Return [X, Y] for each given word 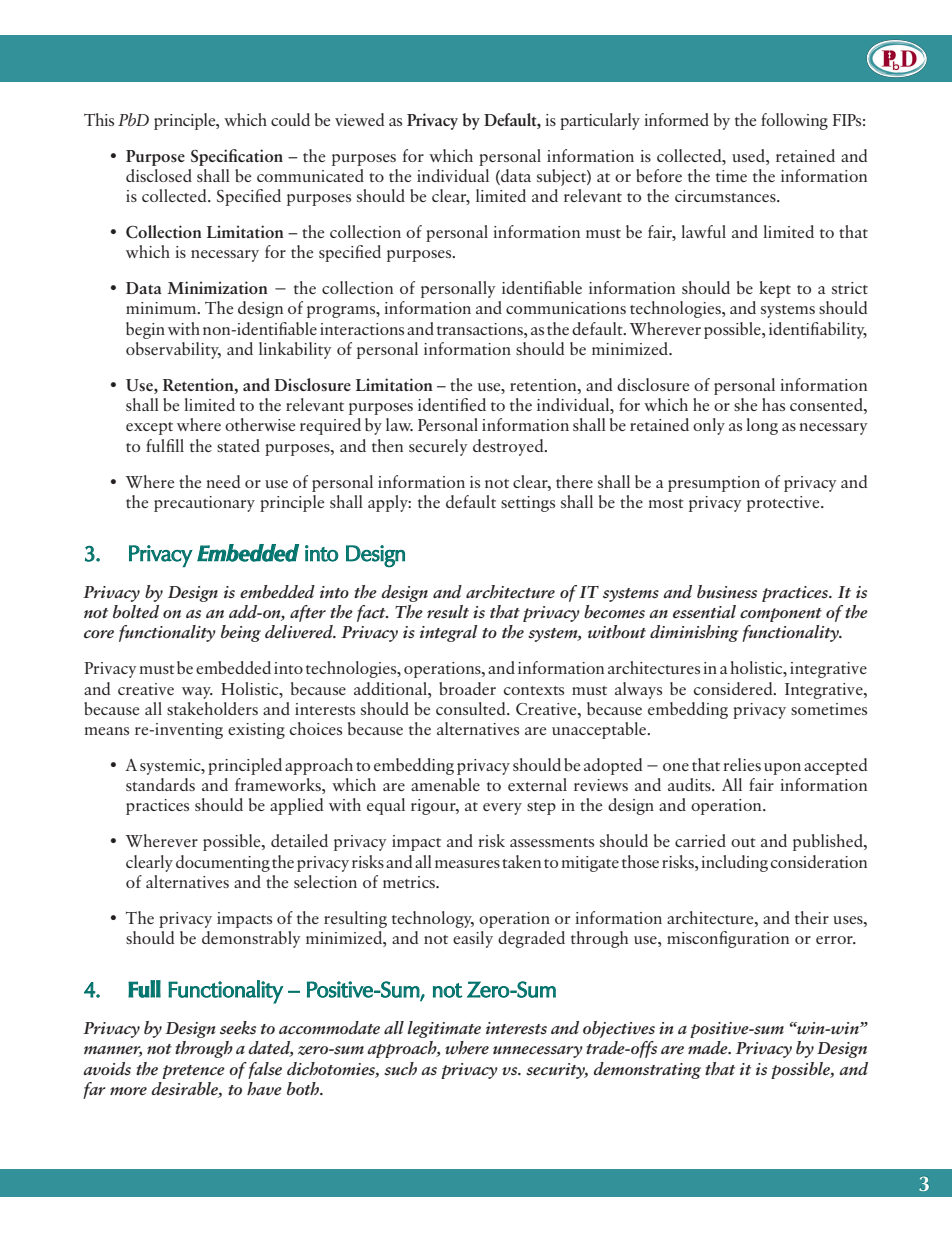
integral [449, 633]
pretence [193, 1072]
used [749, 155]
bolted [136, 611]
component [781, 615]
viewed [360, 119]
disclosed [159, 175]
